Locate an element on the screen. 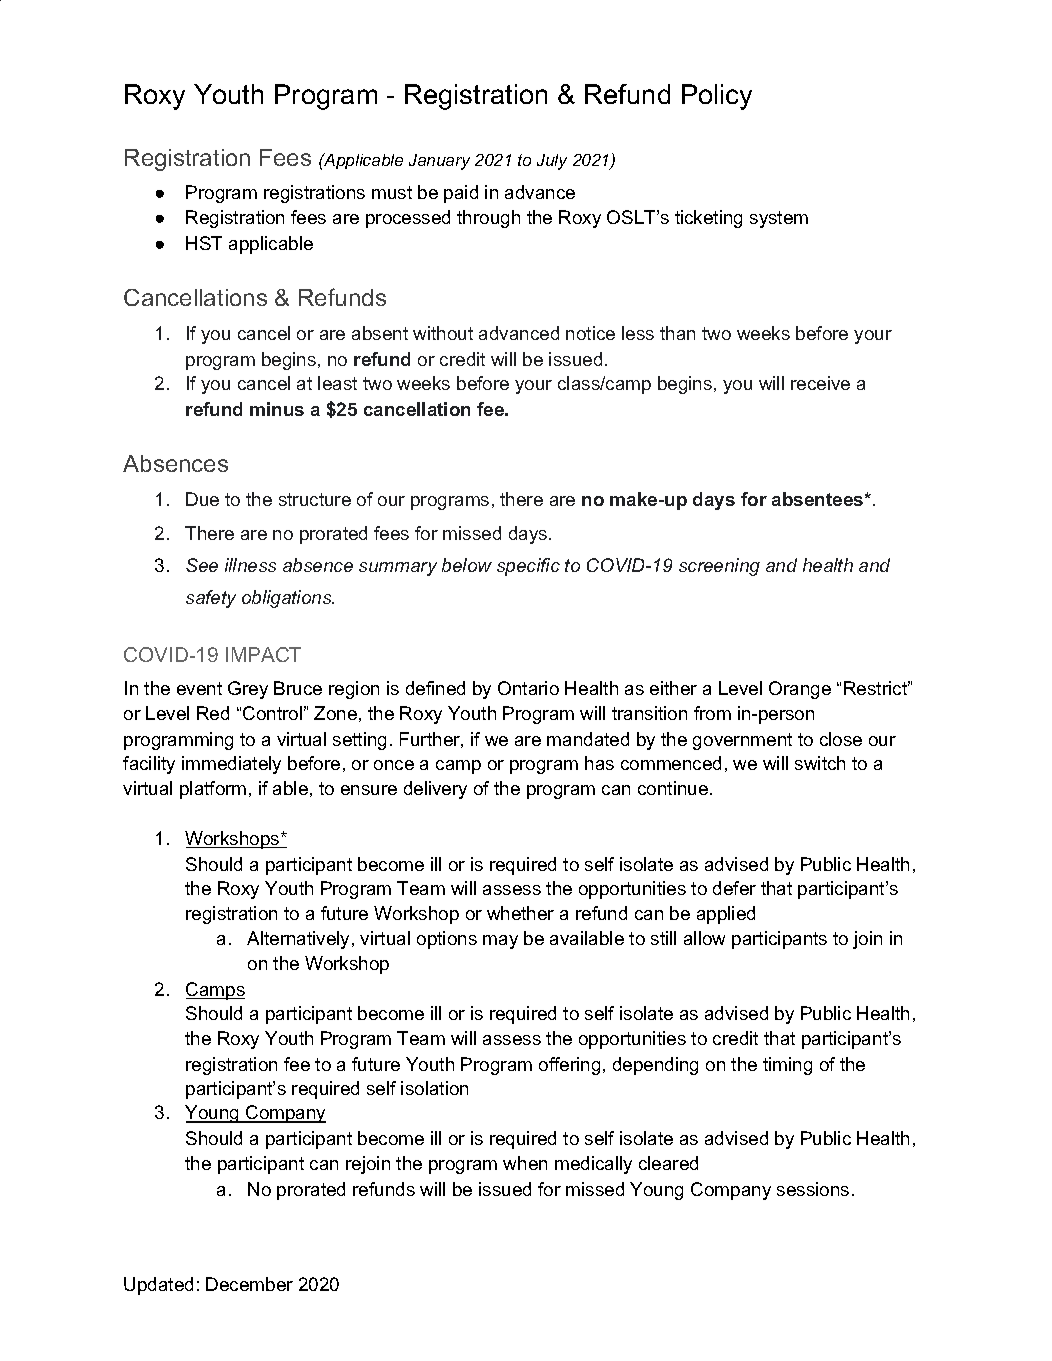 This screenshot has width=1052, height=1361. receive is located at coordinates (820, 383).
